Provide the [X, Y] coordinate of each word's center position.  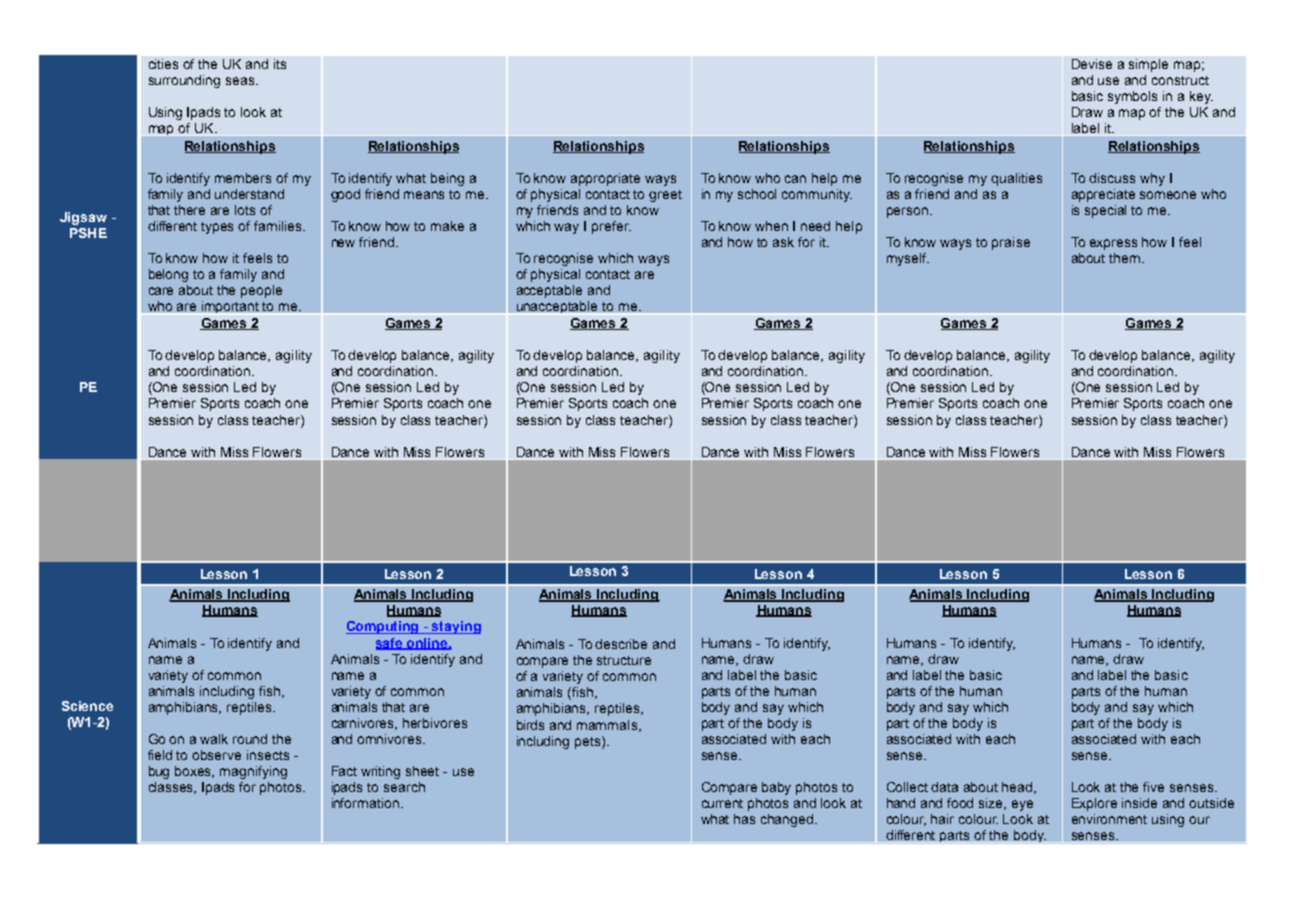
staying [455, 627]
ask [783, 242]
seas [241, 81]
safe [390, 644]
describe [621, 644]
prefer [611, 227]
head [1018, 788]
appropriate [605, 179]
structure [624, 660]
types [217, 228]
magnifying [253, 772]
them [1124, 258]
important [230, 307]
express [1113, 244]
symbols [1132, 97]
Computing [384, 627]
